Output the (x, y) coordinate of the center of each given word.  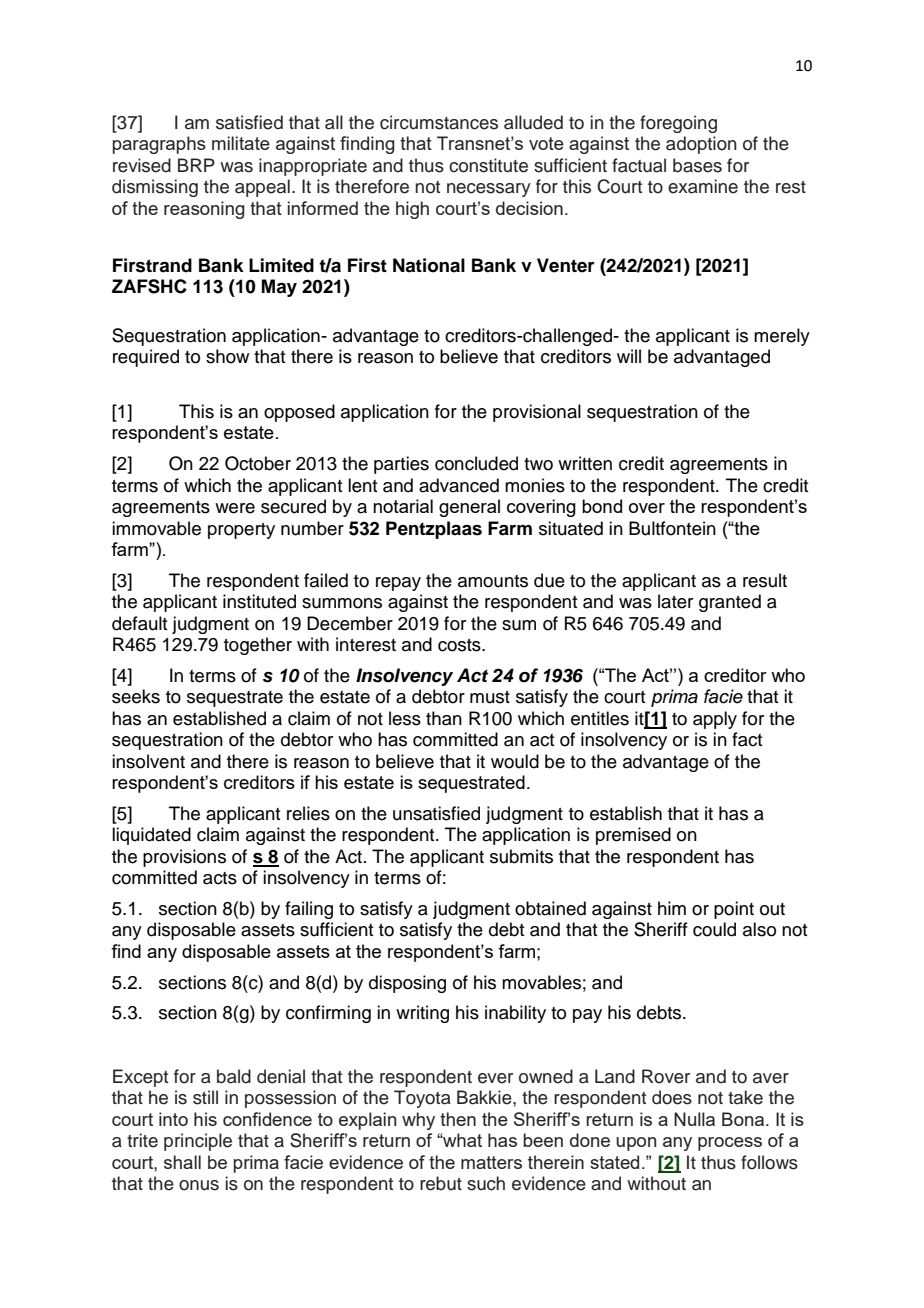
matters (491, 1162)
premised (633, 836)
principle (198, 1142)
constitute (488, 165)
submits (521, 856)
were (235, 508)
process (730, 1144)
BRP (196, 165)
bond (602, 506)
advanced (459, 485)
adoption (701, 145)
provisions (184, 858)
